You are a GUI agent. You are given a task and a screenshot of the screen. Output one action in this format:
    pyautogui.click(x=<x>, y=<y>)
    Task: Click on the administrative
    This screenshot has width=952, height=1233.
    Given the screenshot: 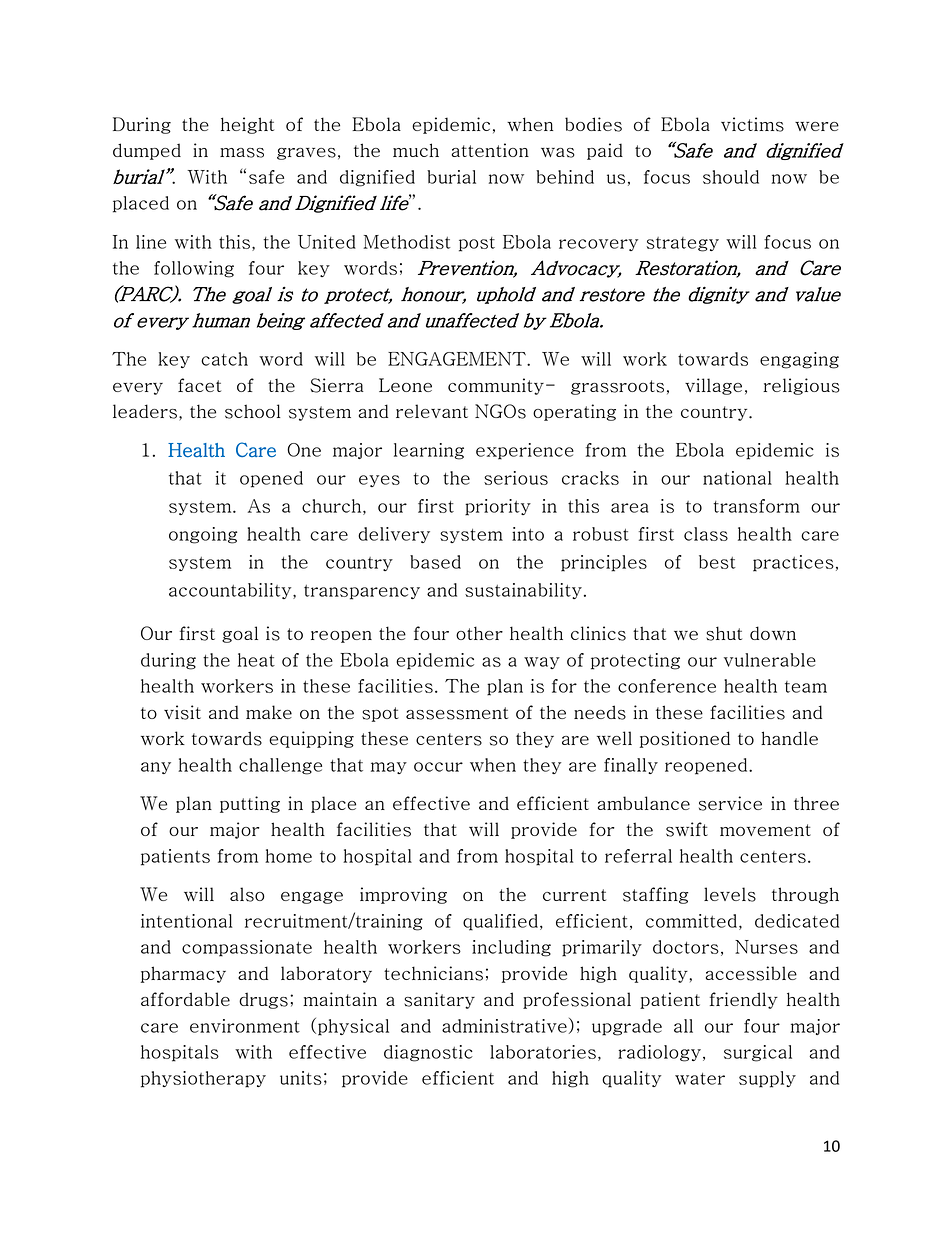 What is the action you would take?
    pyautogui.click(x=504, y=1026)
